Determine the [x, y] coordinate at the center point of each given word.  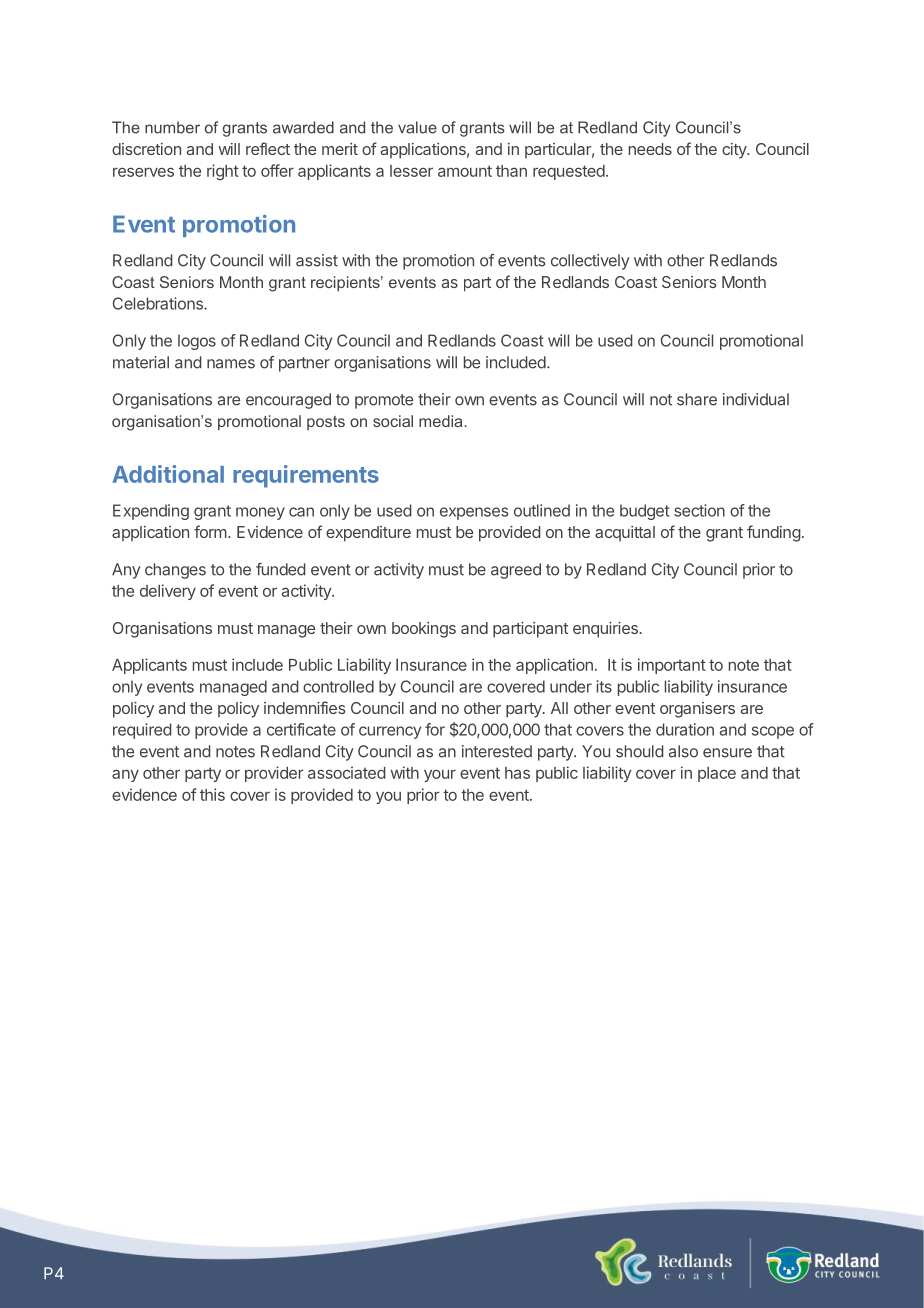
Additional [168, 474]
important [672, 666]
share [697, 399]
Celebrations [159, 303]
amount [465, 171]
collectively [590, 262]
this [212, 794]
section [699, 510]
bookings [424, 630]
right [223, 172]
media [442, 421]
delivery [168, 592]
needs [650, 149]
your [440, 775]
